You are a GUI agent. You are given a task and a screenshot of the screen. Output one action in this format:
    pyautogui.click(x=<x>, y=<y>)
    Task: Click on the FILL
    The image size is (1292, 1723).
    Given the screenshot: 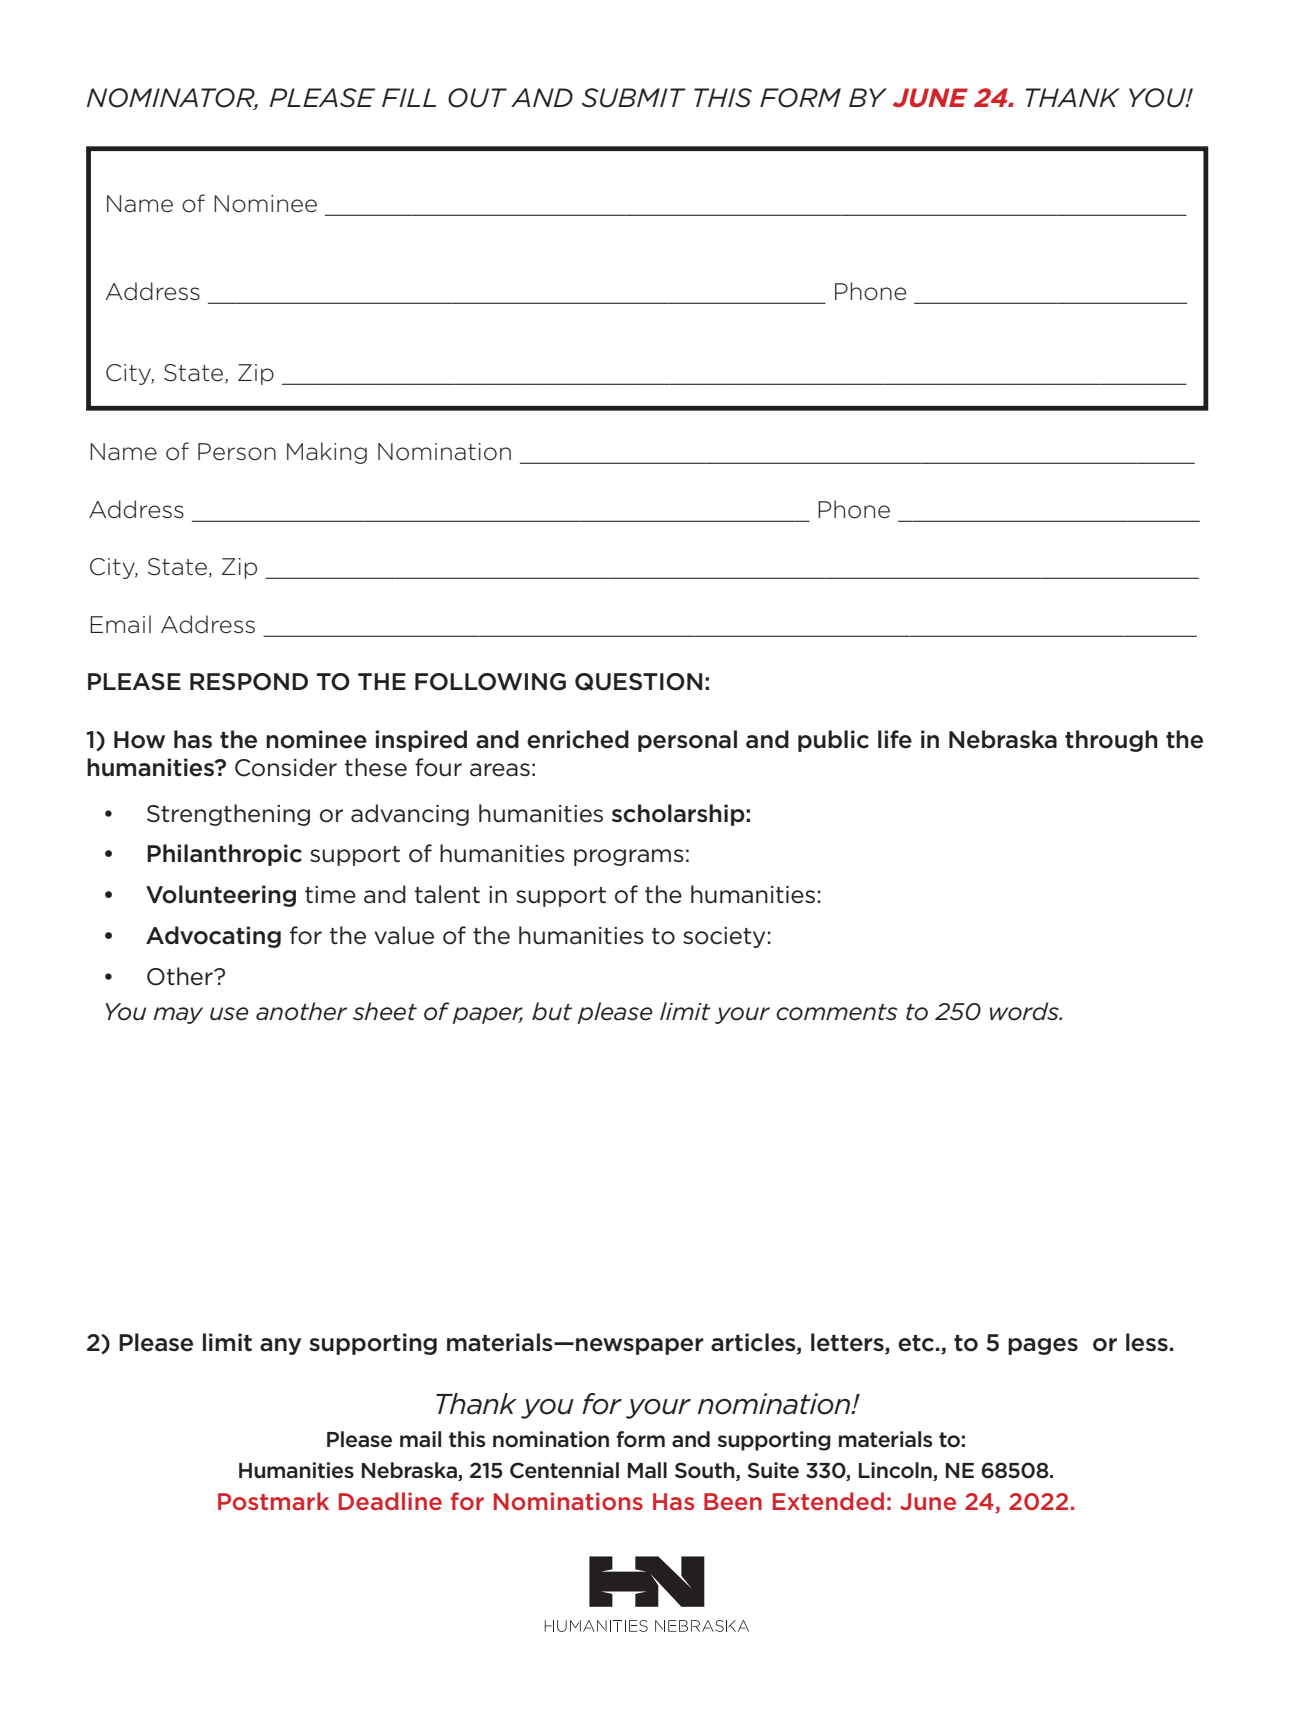 What is the action you would take?
    pyautogui.click(x=409, y=97)
